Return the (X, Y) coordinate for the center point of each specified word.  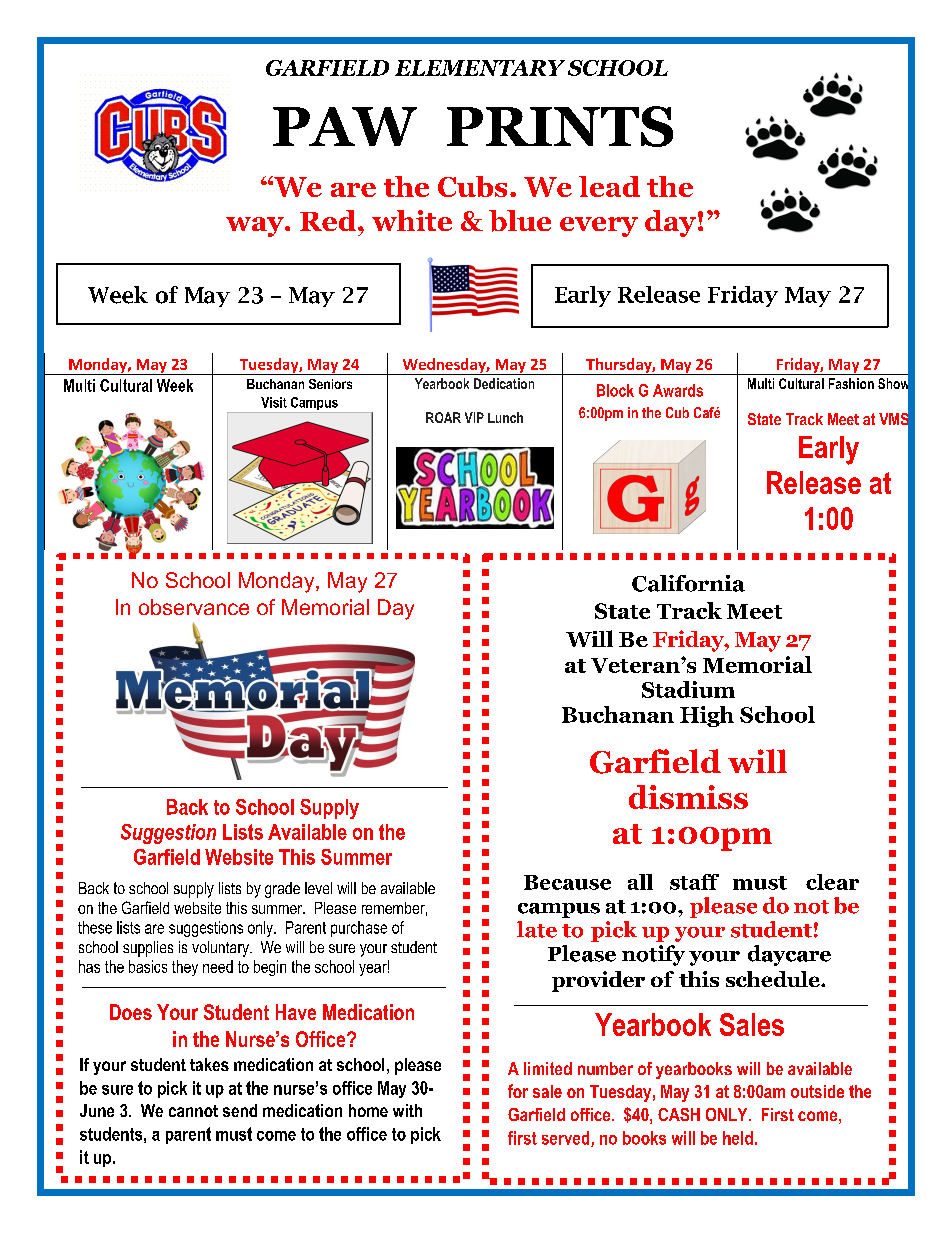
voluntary (221, 949)
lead (609, 186)
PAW (345, 126)
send (240, 1110)
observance (194, 607)
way (256, 227)
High (707, 716)
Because (567, 882)
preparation (804, 904)
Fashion (851, 383)
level (318, 888)
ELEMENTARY (480, 68)
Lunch (505, 417)
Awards (678, 390)
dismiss (688, 797)
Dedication (504, 383)
